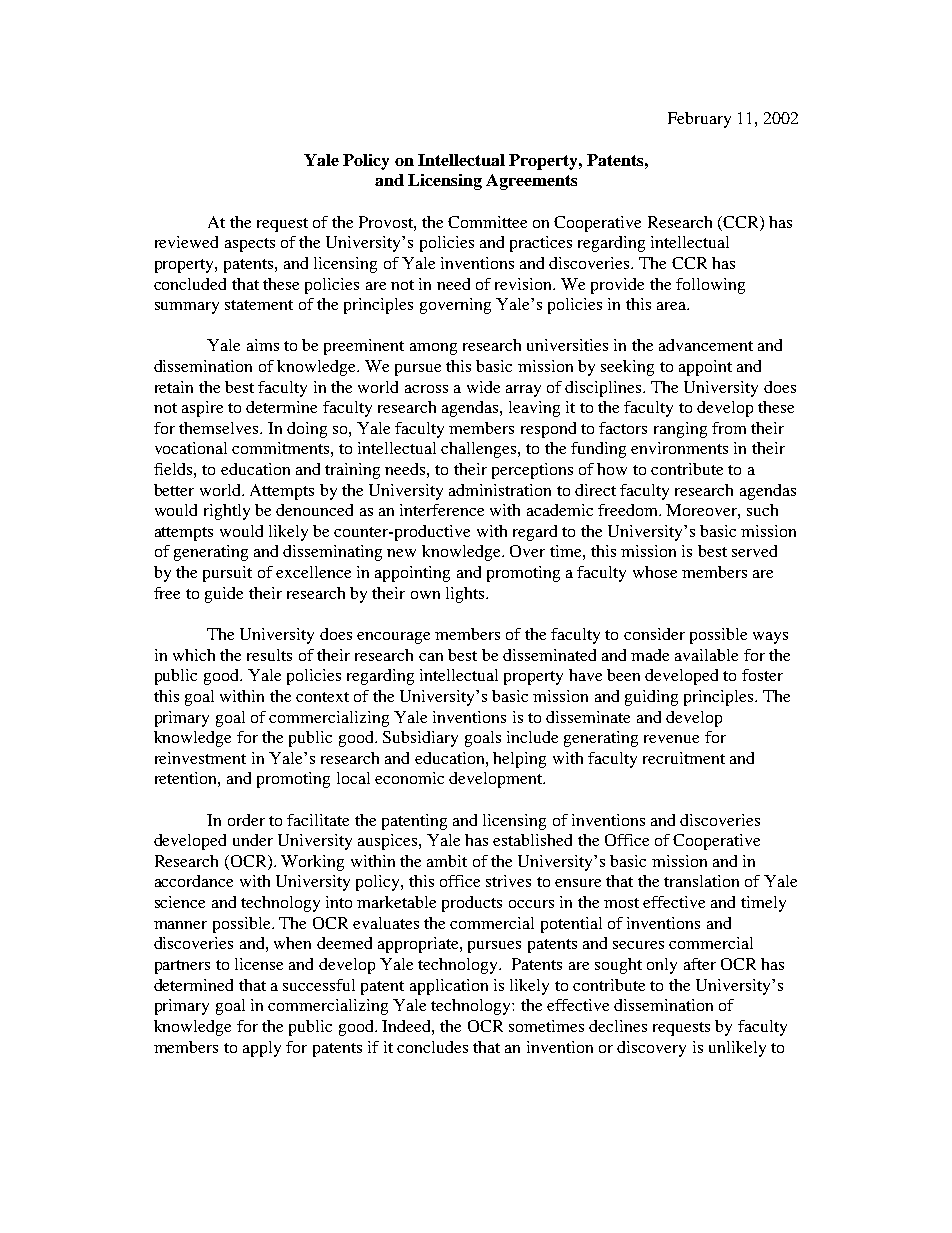 The image size is (952, 1233). Describe the element at coordinates (531, 182) in the screenshot. I see `Agreements` at that location.
